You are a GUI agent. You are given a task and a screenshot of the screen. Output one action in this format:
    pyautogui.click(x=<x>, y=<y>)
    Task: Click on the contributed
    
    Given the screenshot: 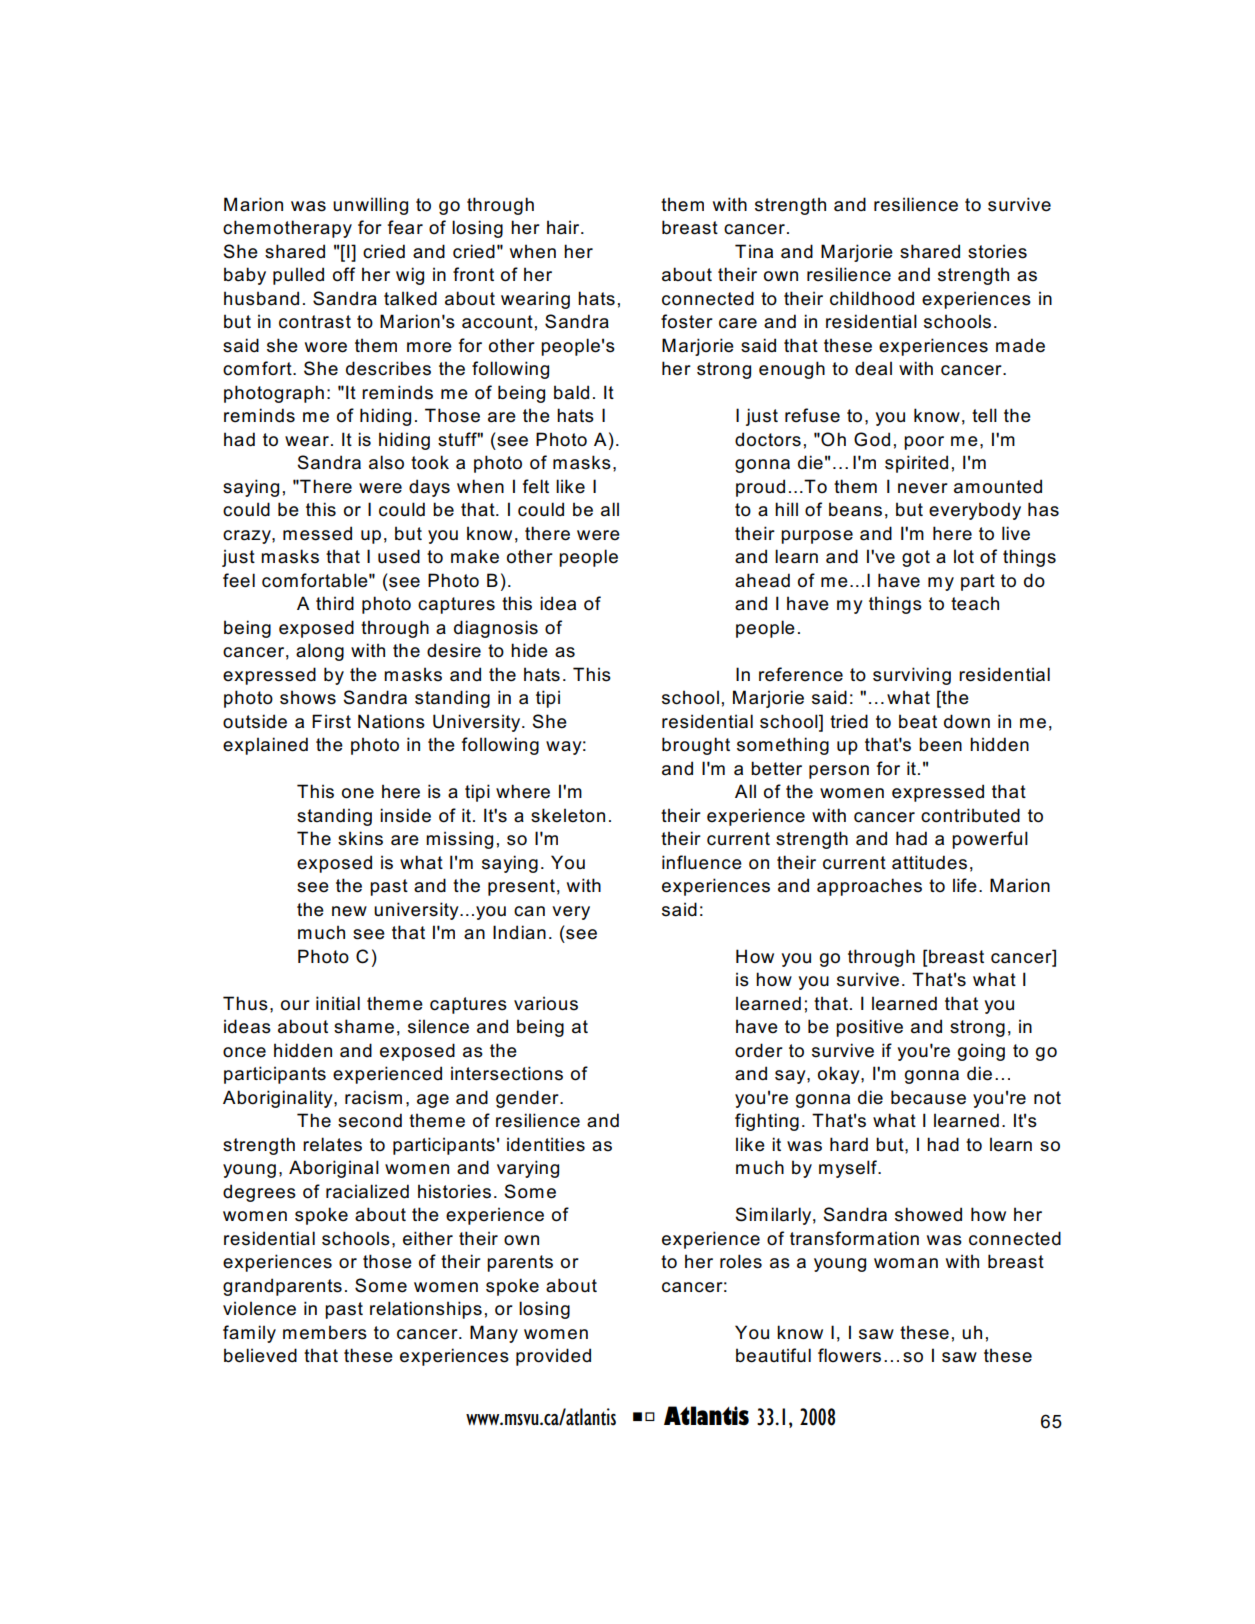 What is the action you would take?
    pyautogui.click(x=970, y=815)
